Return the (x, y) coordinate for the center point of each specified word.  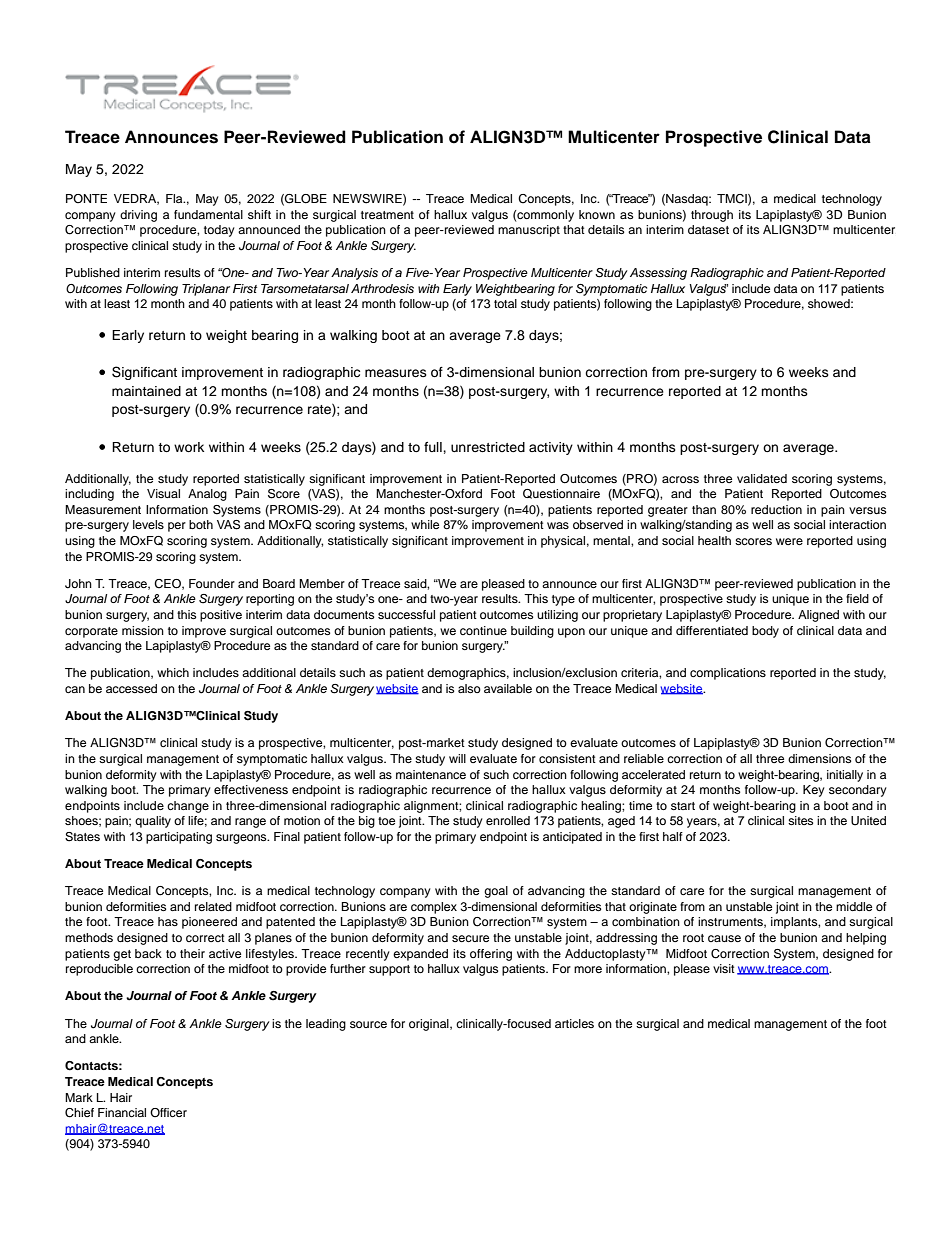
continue (483, 630)
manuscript (529, 231)
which (173, 672)
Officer (168, 1112)
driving (138, 216)
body (765, 632)
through (712, 216)
